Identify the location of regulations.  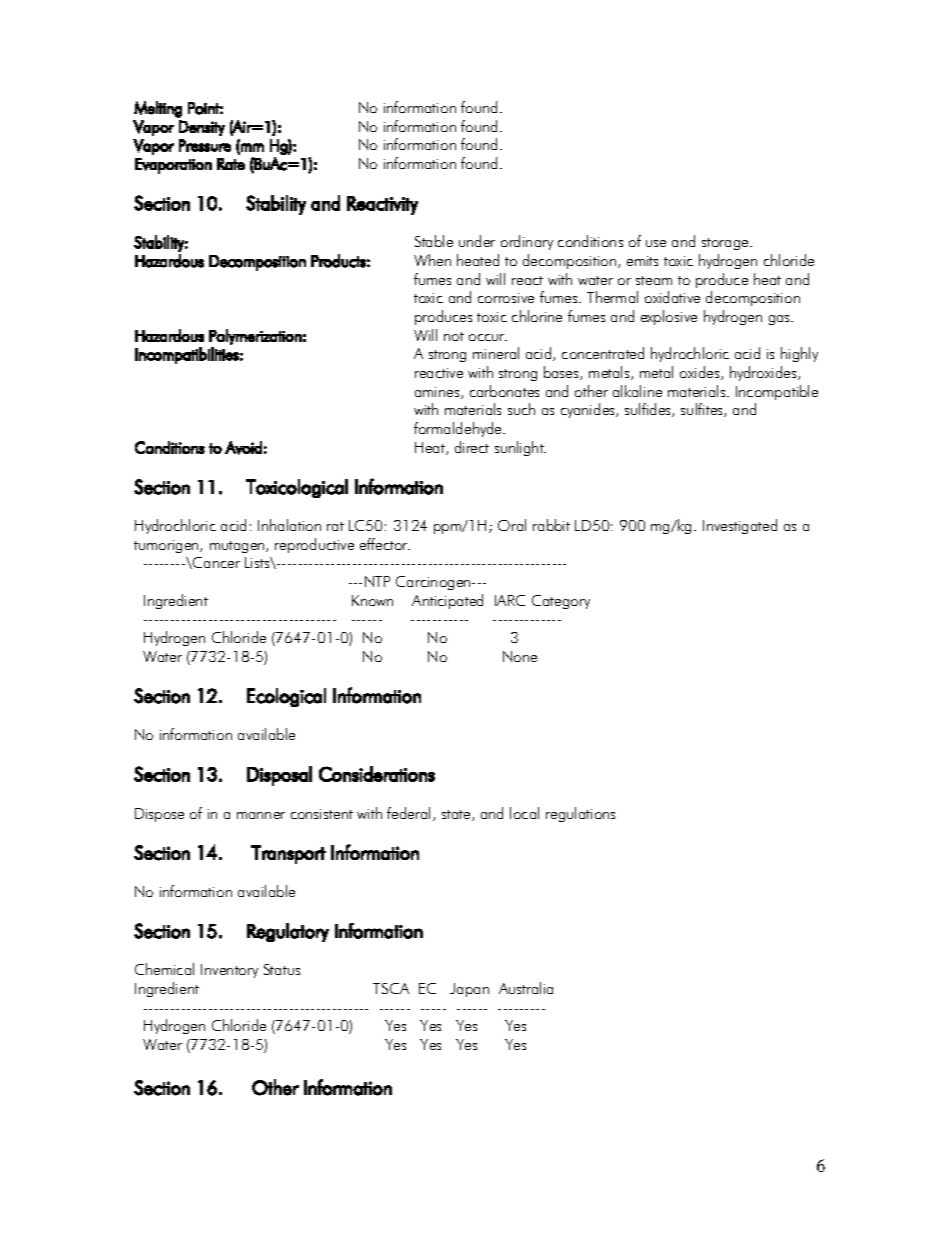
(580, 814).
